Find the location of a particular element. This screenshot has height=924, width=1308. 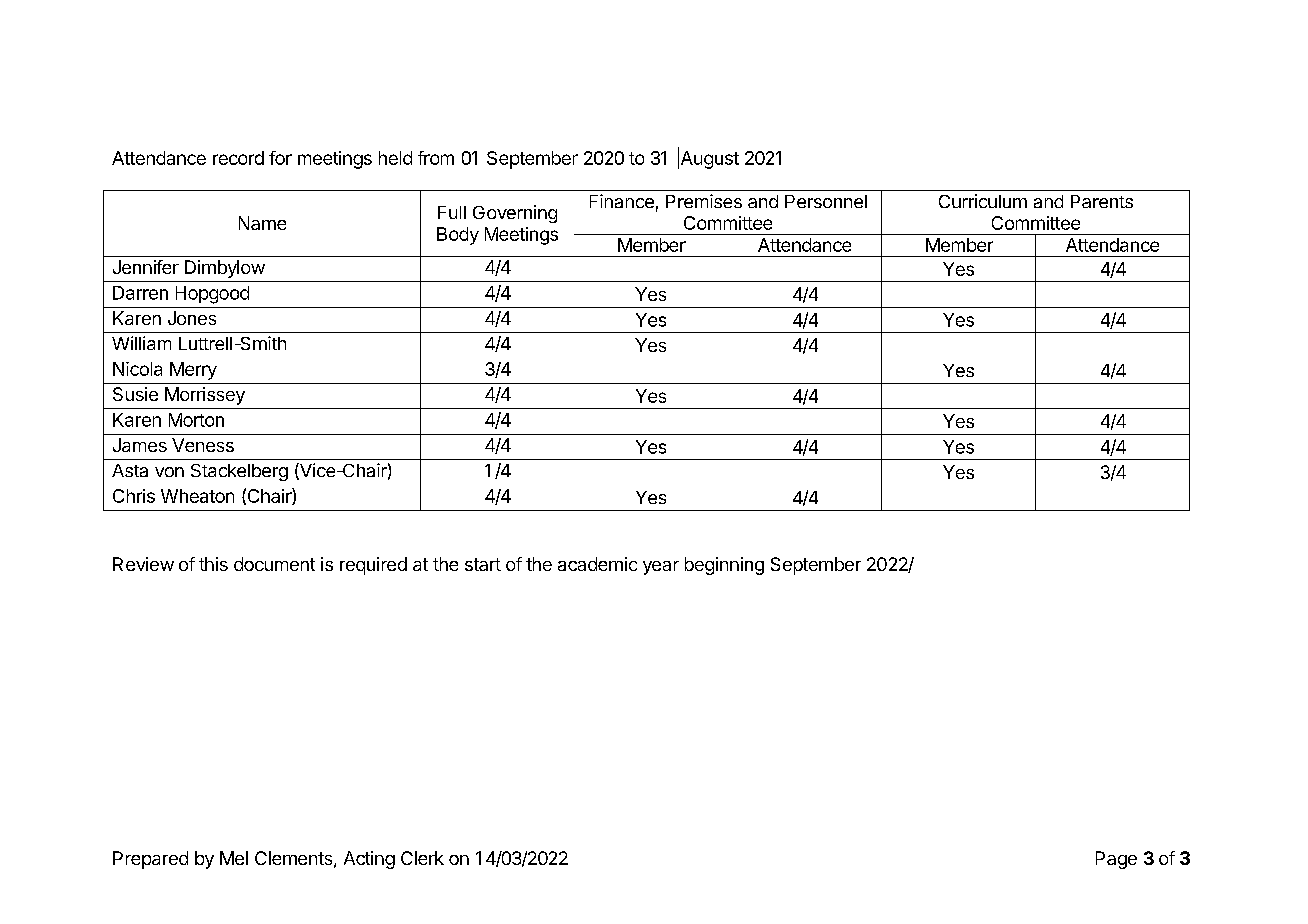

Page is located at coordinates (1116, 860).
